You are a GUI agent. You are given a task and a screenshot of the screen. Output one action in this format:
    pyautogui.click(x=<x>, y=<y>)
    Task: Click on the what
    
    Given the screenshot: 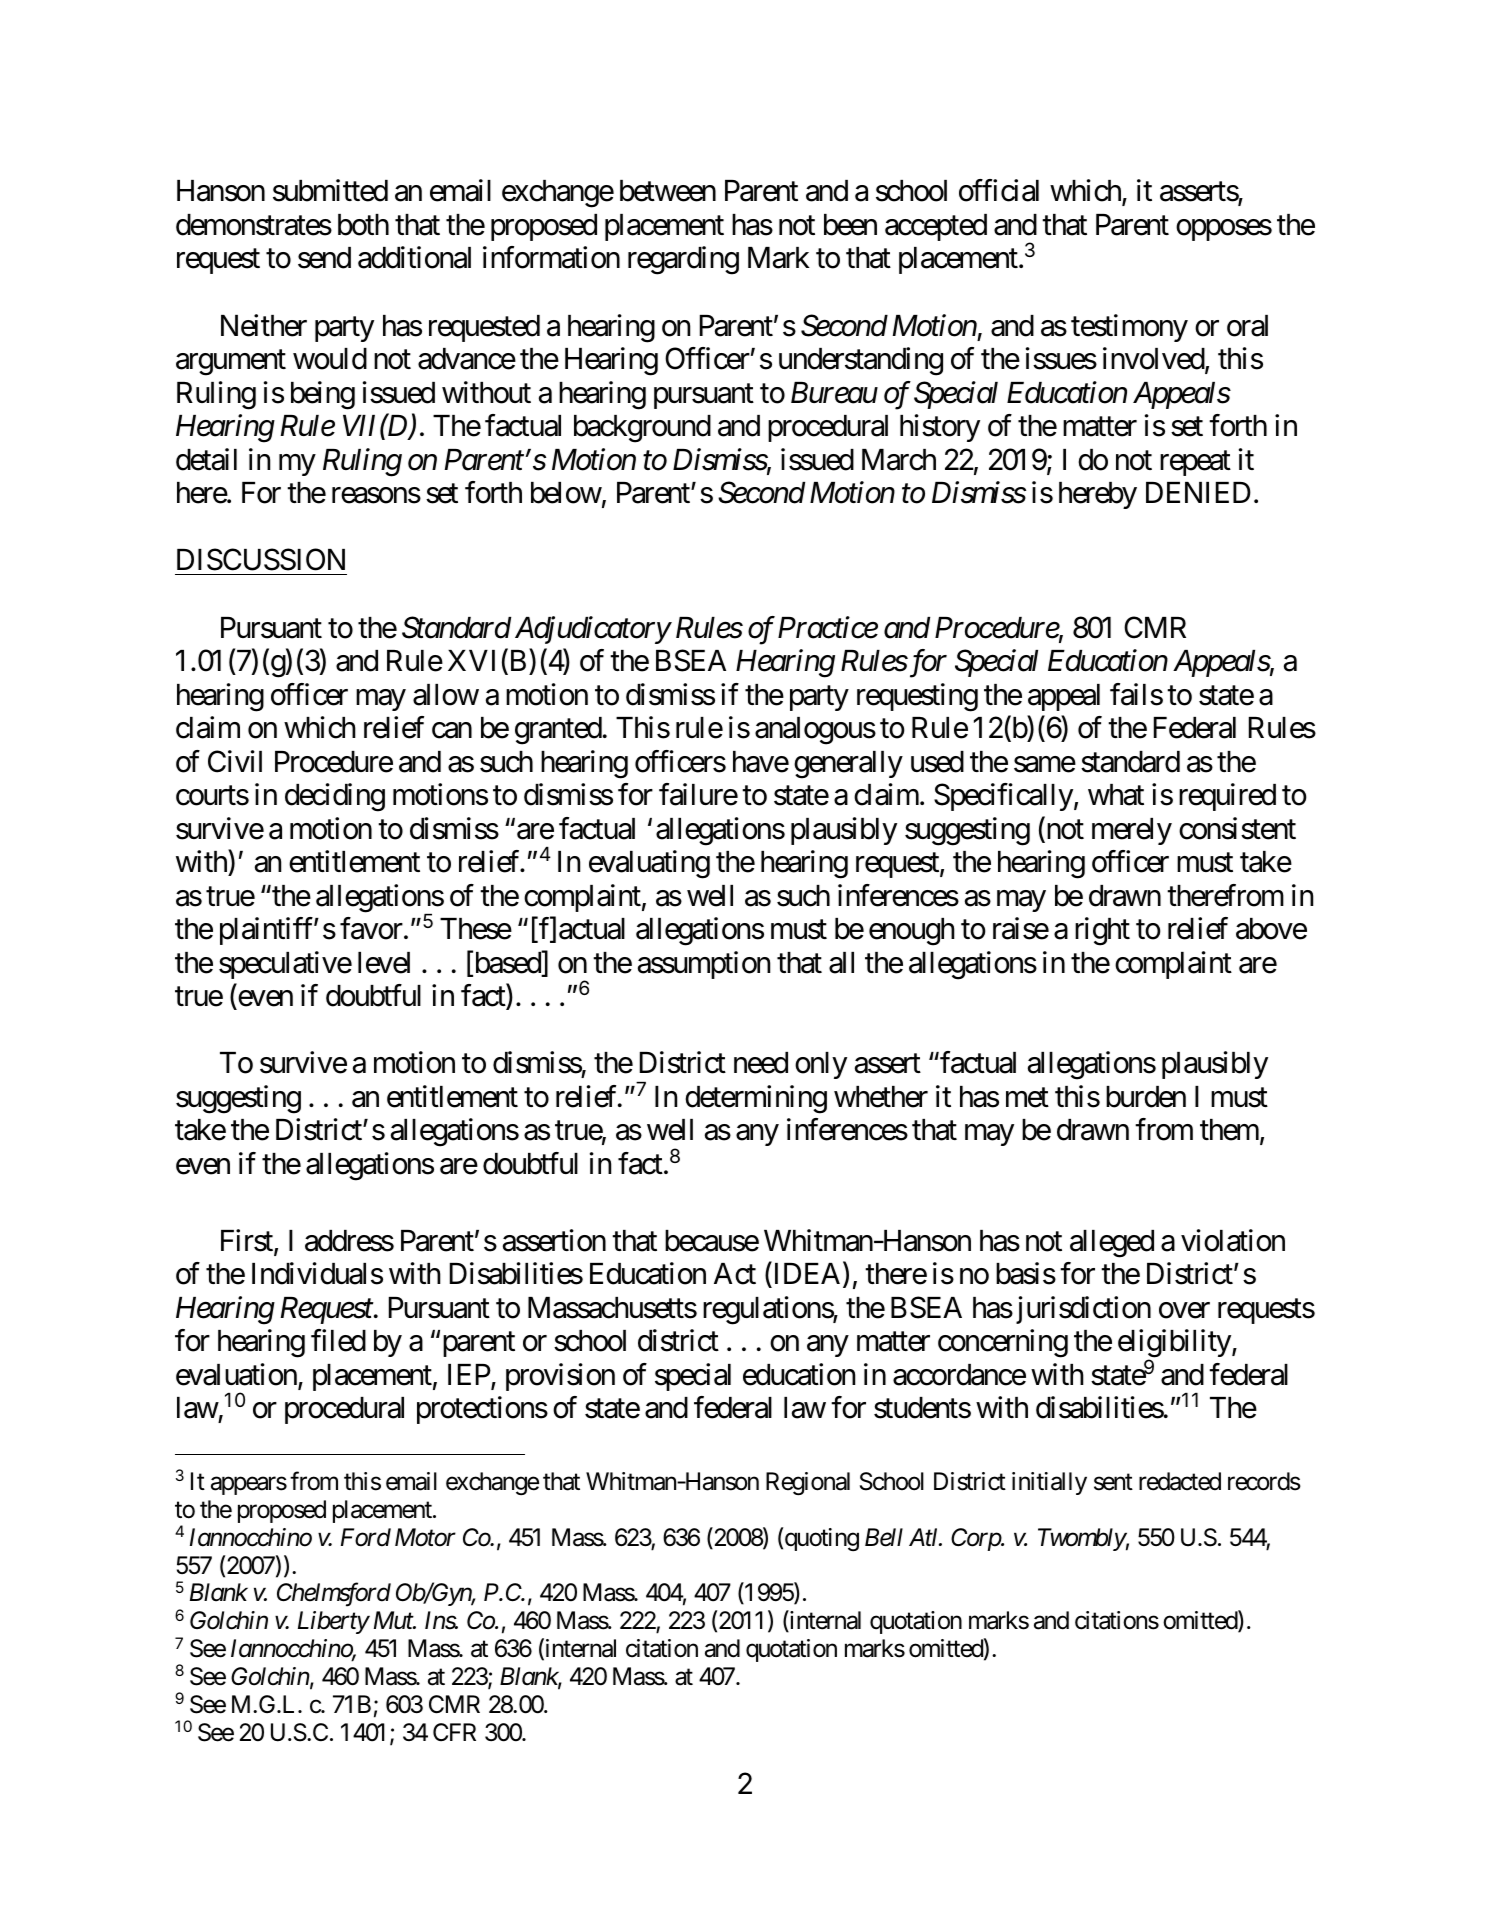 What is the action you would take?
    pyautogui.click(x=1116, y=795)
